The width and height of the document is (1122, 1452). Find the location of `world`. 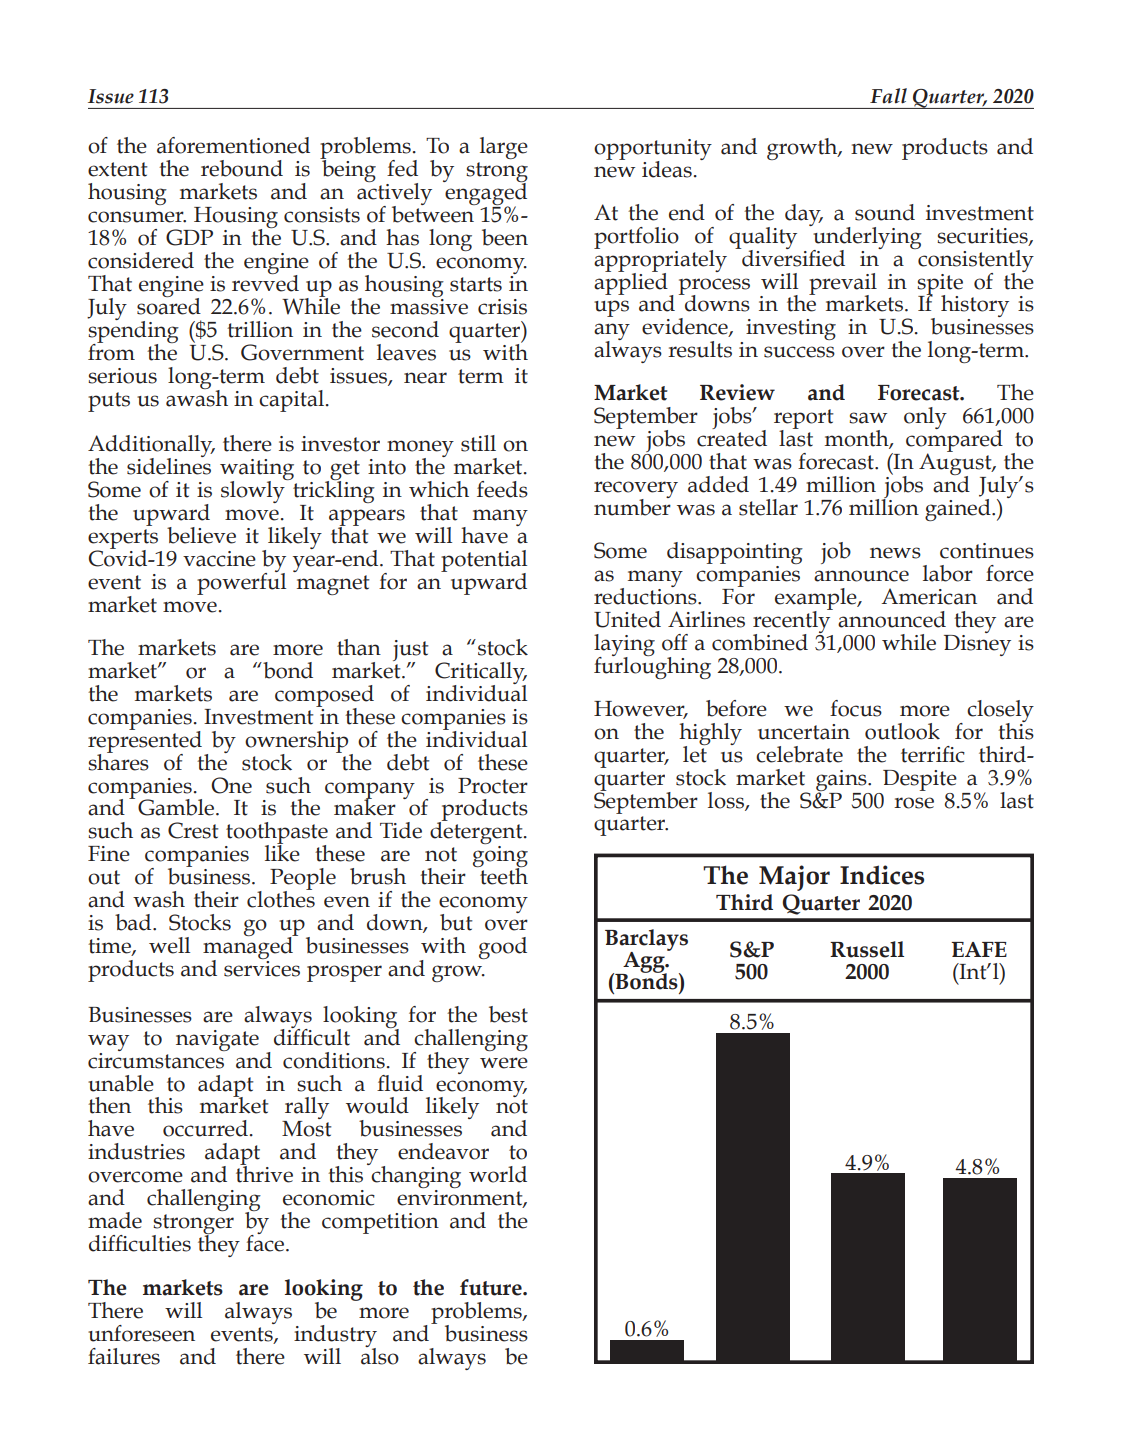

world is located at coordinates (498, 1174).
